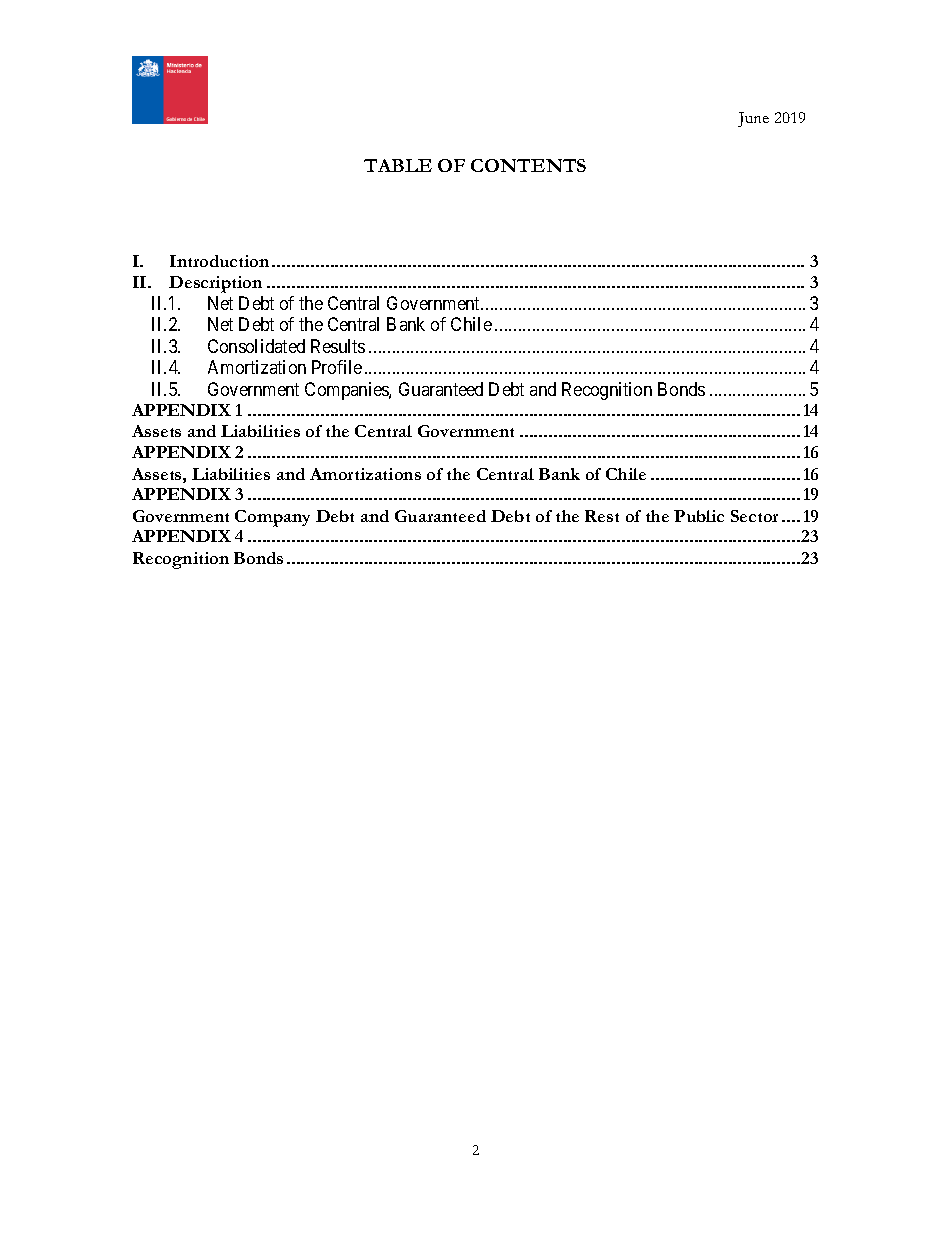 This screenshot has height=1233, width=952. I want to click on Company, so click(272, 518).
